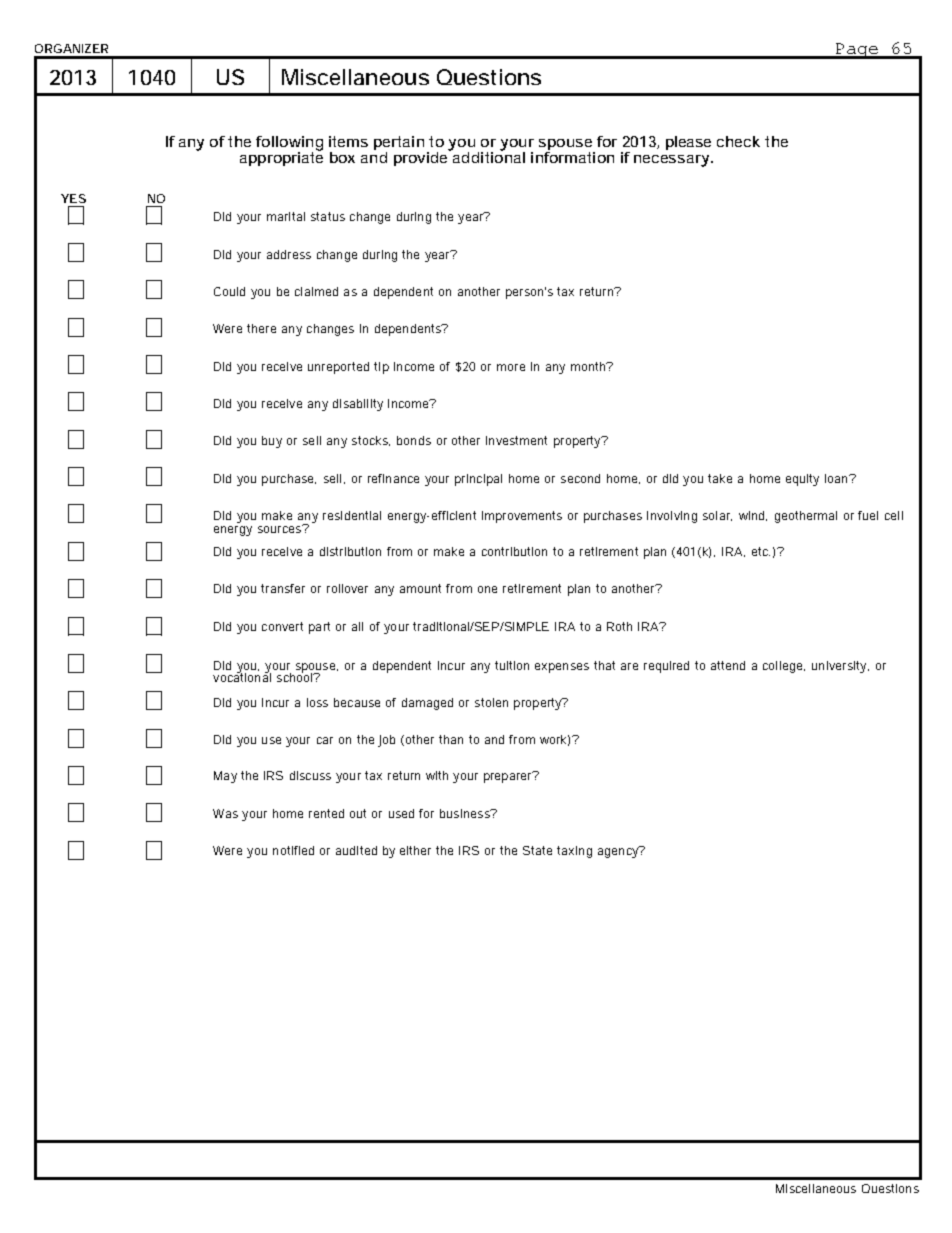 The image size is (952, 1233). Describe the element at coordinates (466, 813) in the screenshot. I see `business` at that location.
